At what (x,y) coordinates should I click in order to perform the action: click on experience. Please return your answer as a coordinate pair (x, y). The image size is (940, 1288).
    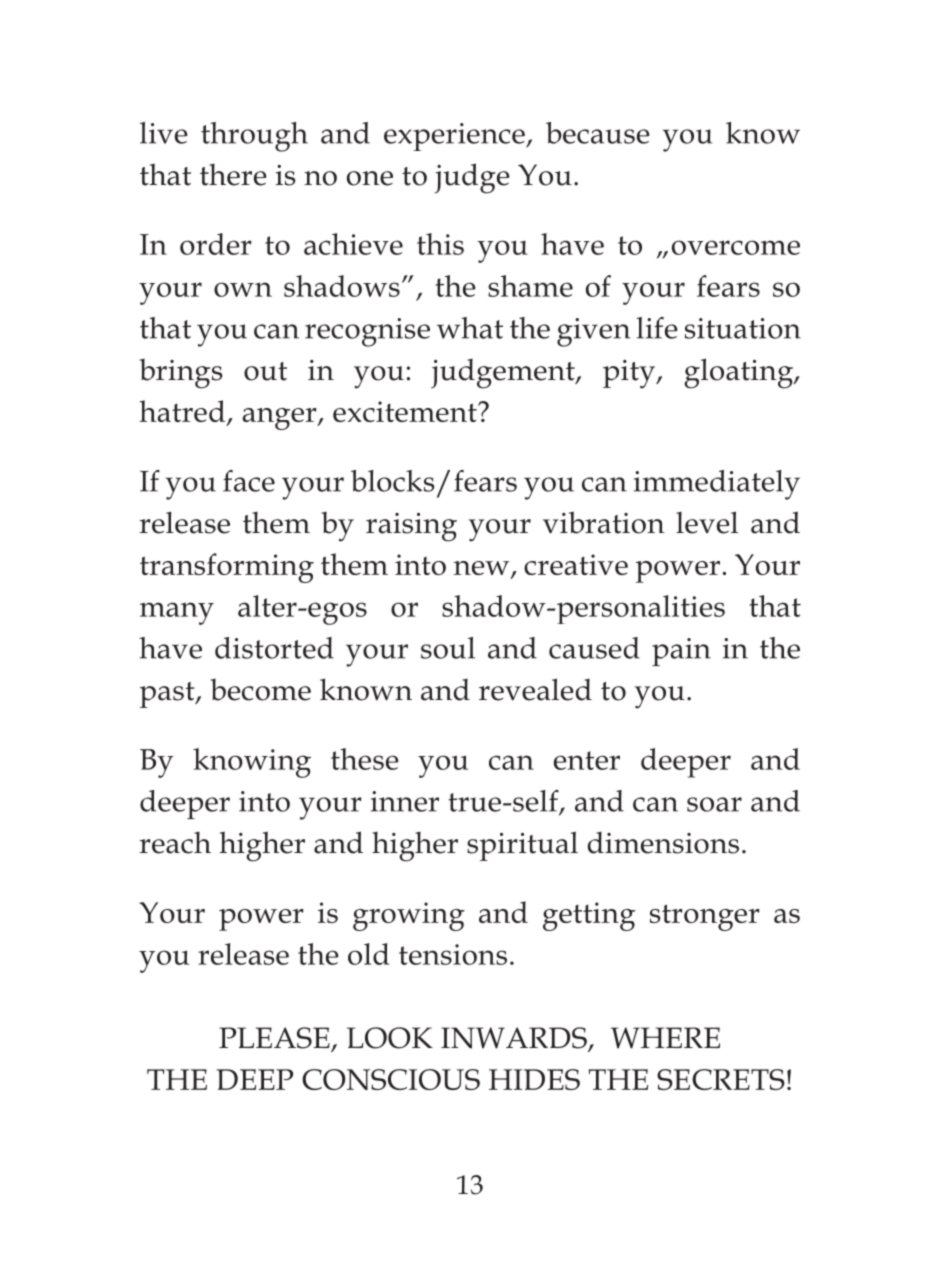
    Looking at the image, I should click on (455, 137).
